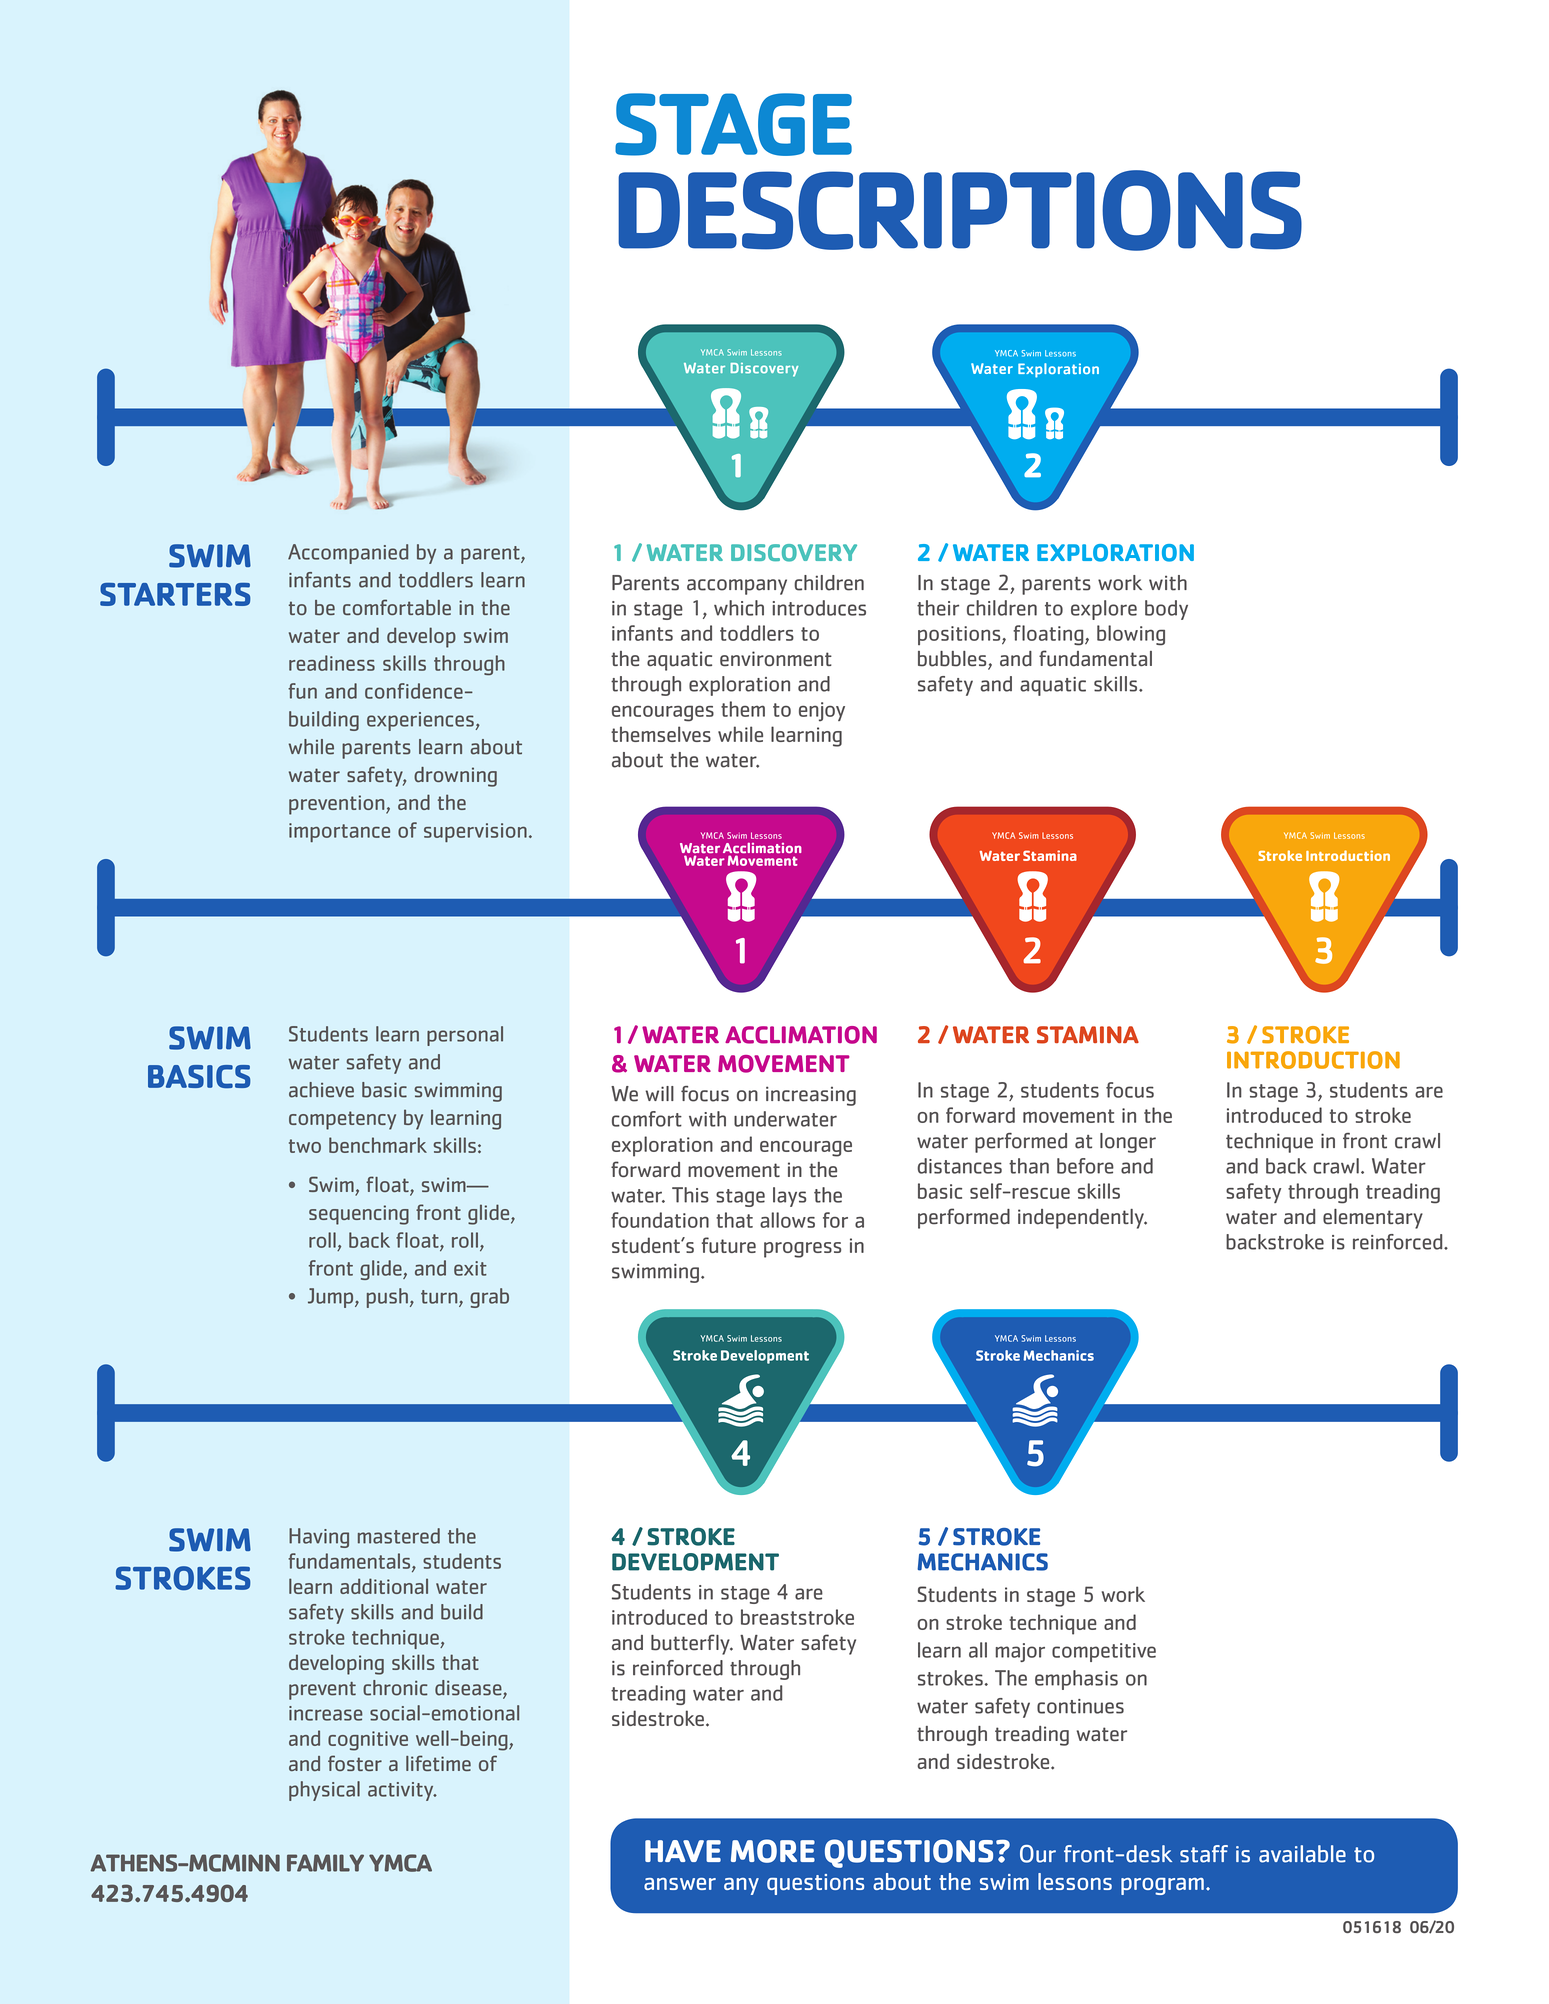 The image size is (1549, 2004). What do you see at coordinates (325, 1863) in the screenshot?
I see `FAMILY` at bounding box center [325, 1863].
